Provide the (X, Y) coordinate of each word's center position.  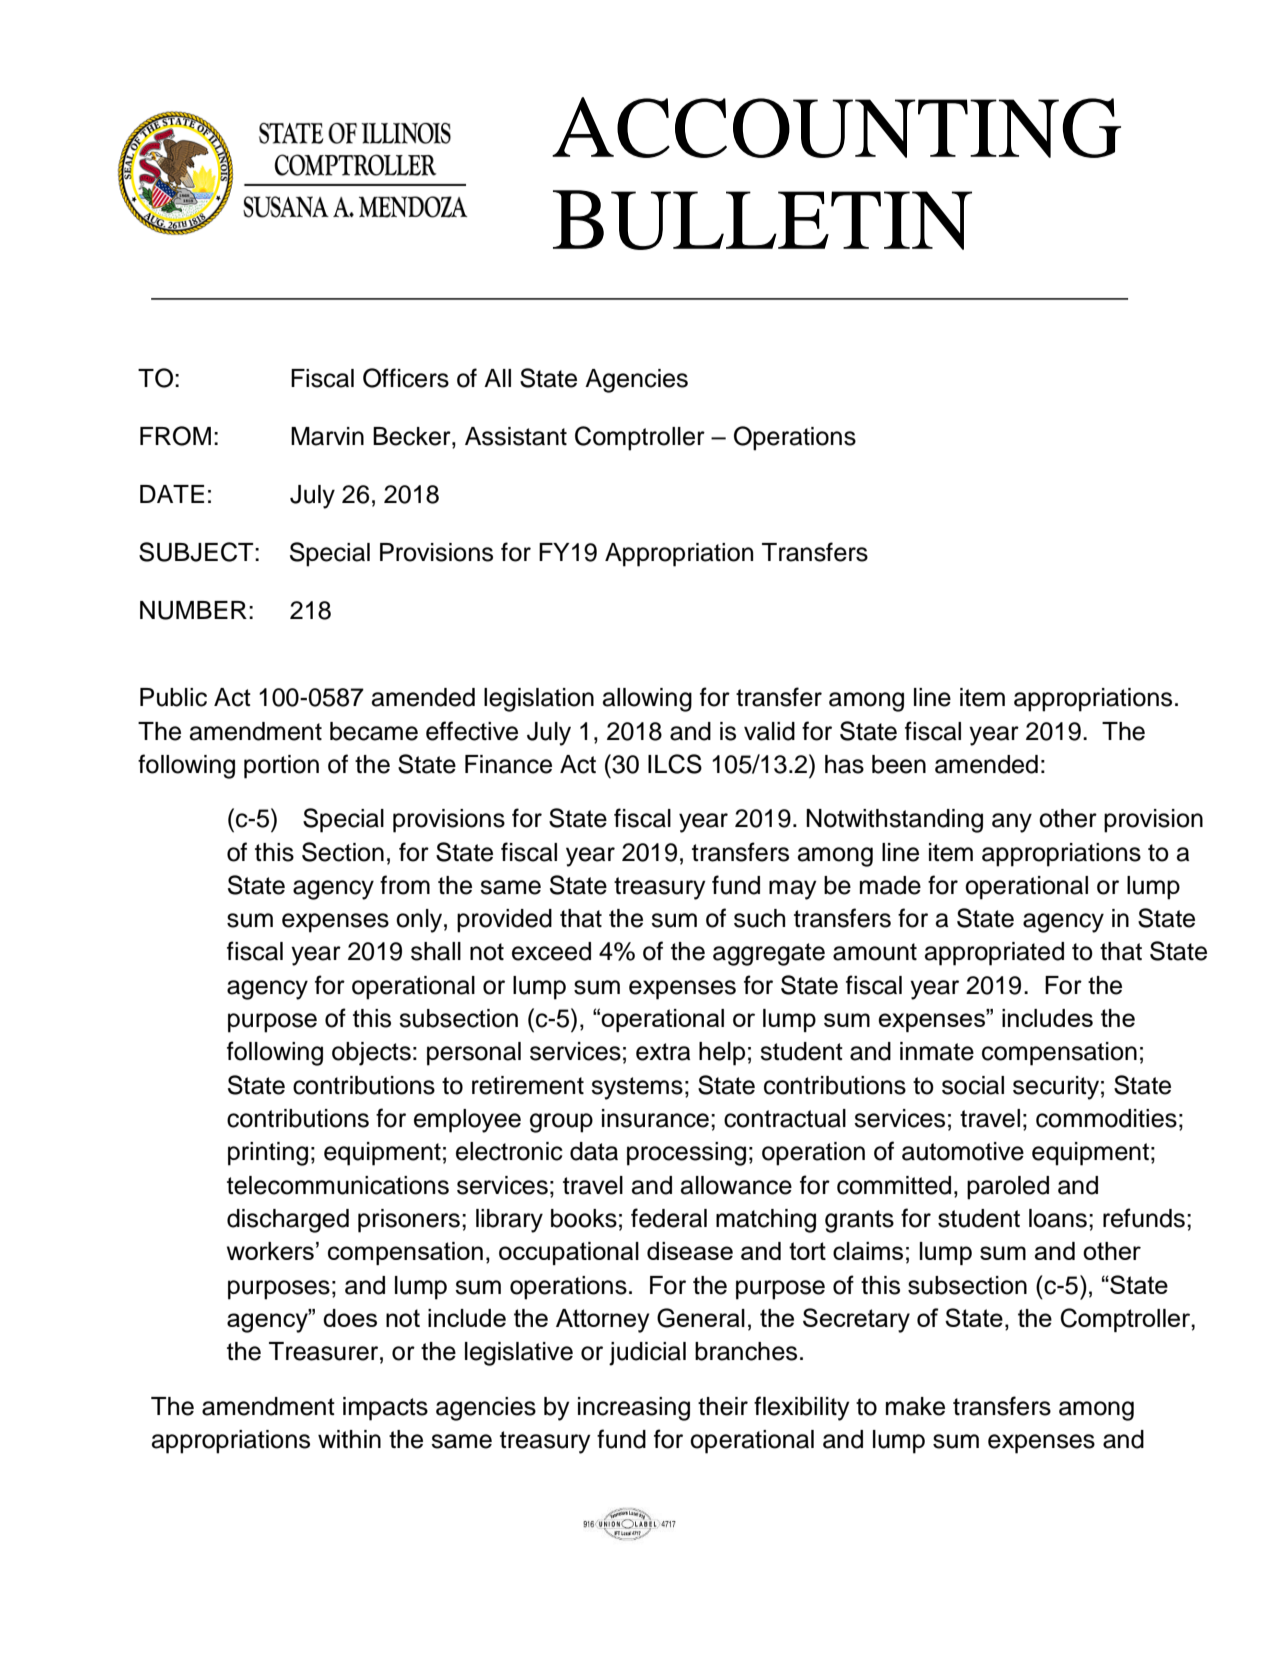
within (349, 1439)
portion (281, 767)
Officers (406, 378)
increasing (634, 1409)
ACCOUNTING (836, 127)
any (1012, 823)
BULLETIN (762, 220)
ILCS (675, 764)
